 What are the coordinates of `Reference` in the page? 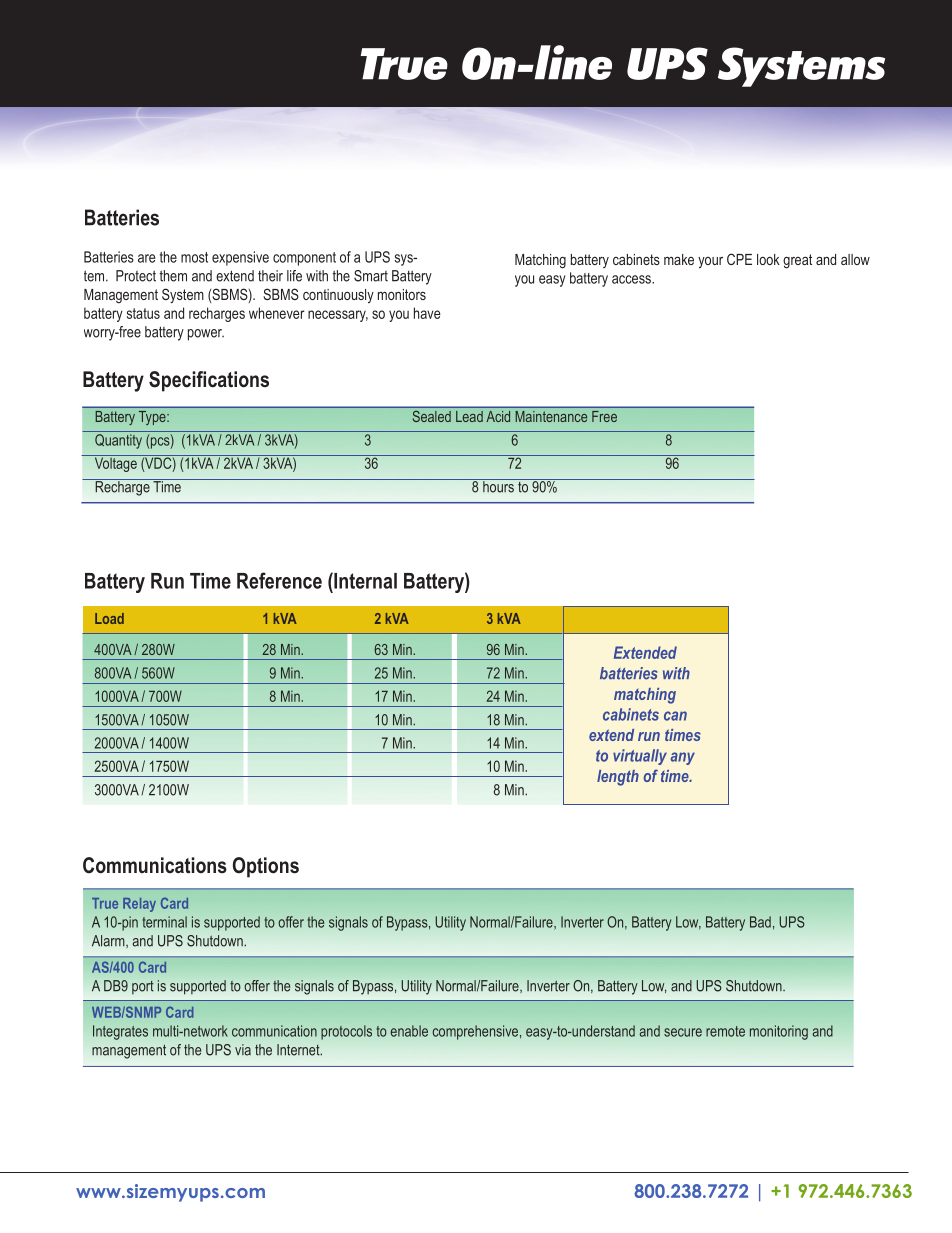 It's located at (279, 580).
